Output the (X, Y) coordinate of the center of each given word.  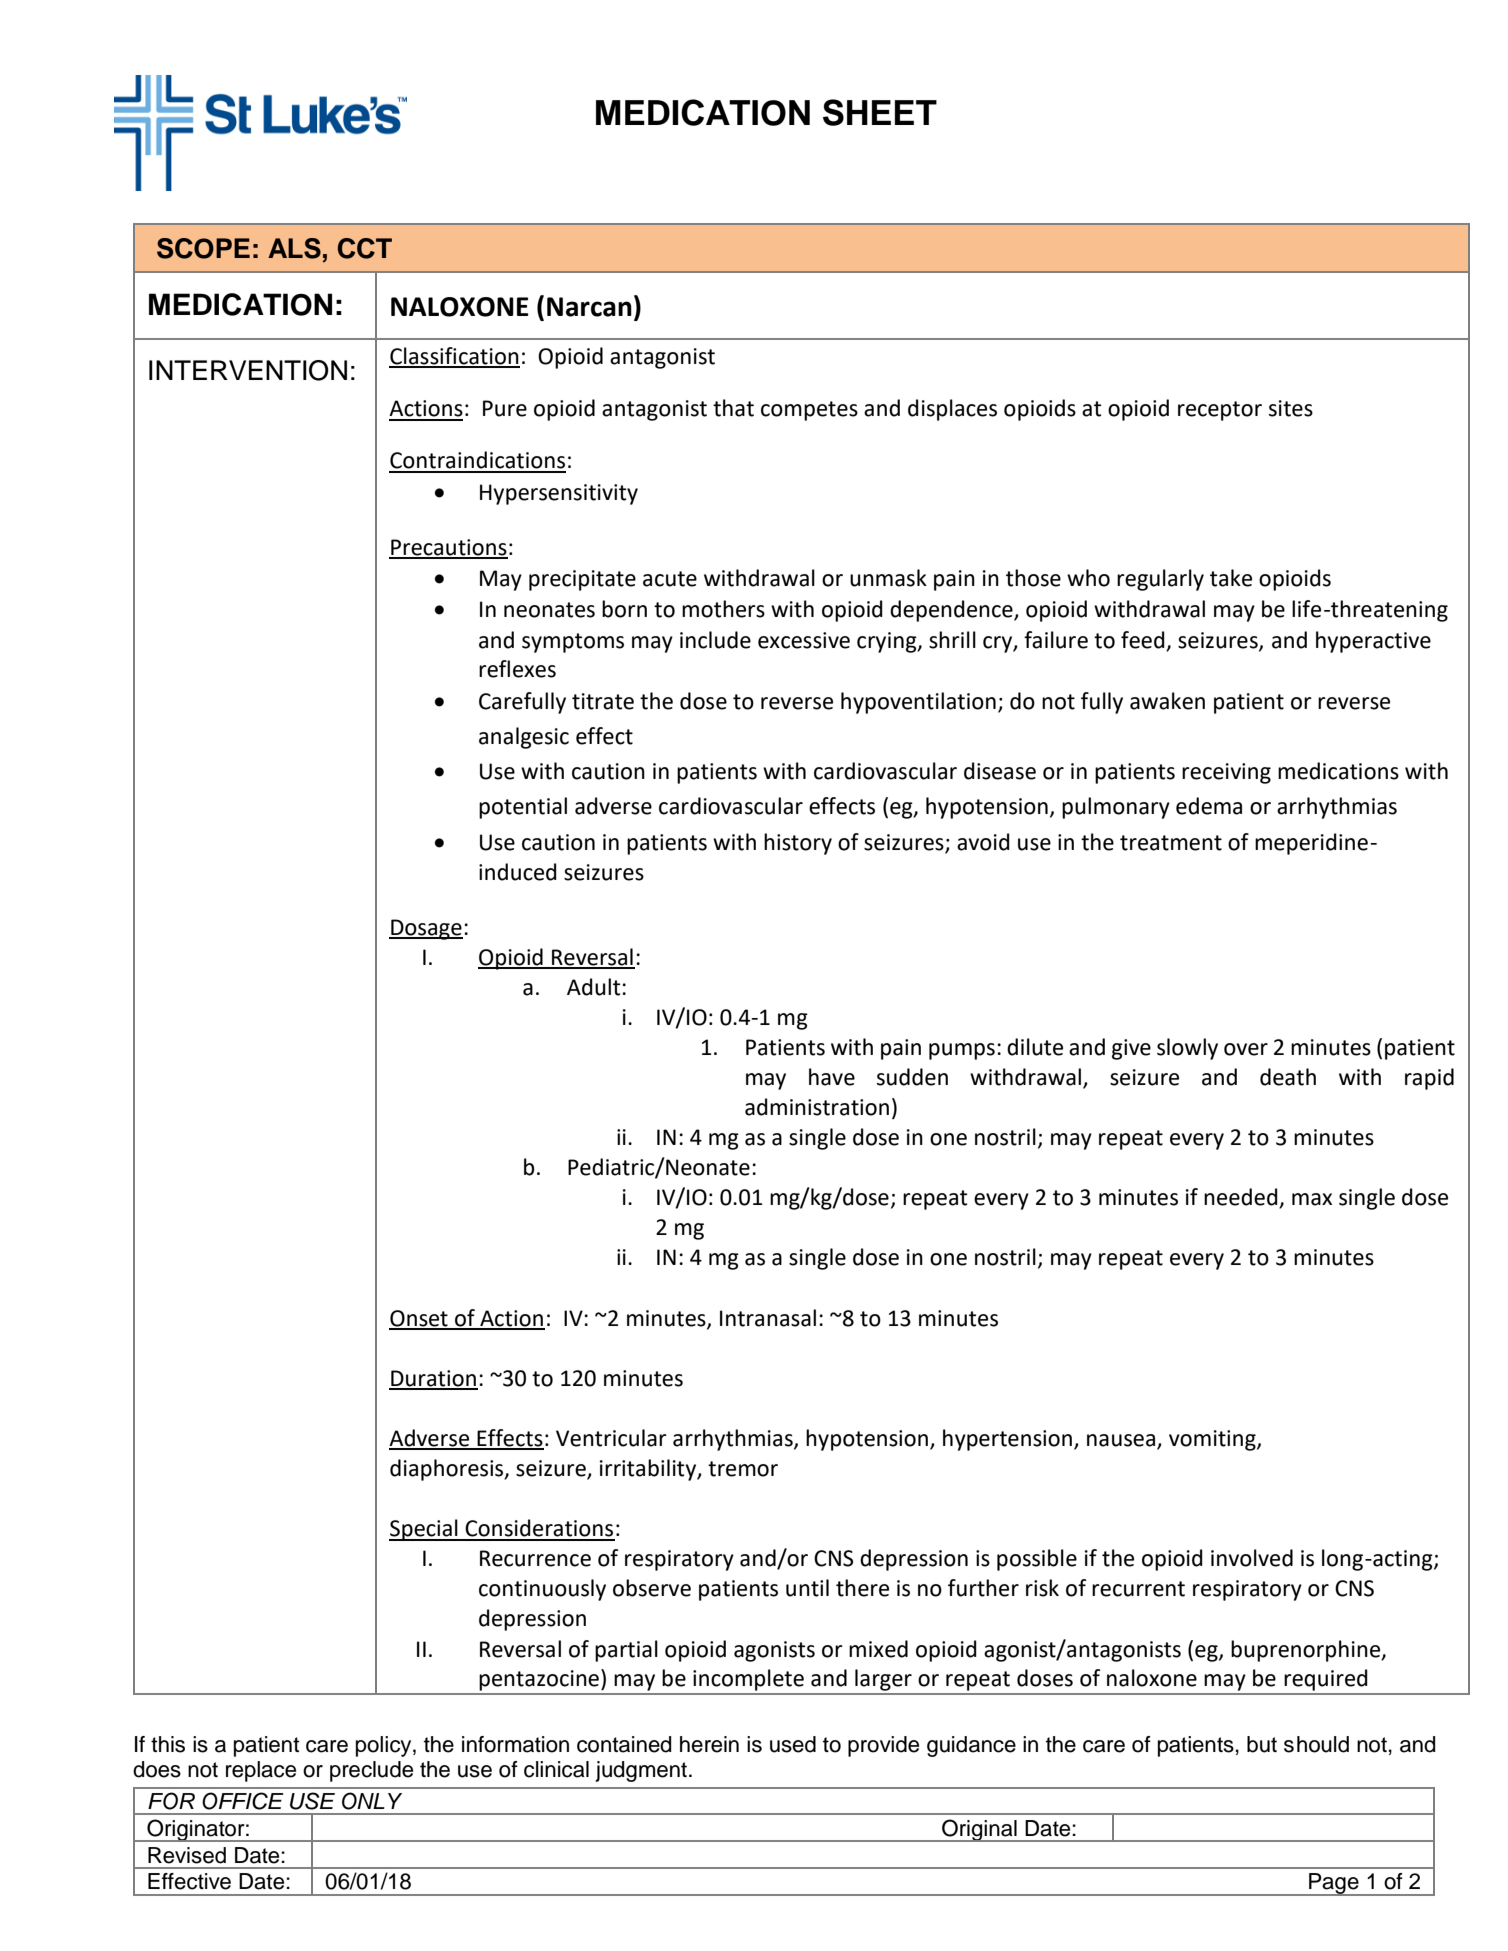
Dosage (426, 929)
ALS (294, 248)
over (1246, 1049)
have (832, 1077)
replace (261, 1771)
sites (1291, 408)
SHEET (880, 112)
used (793, 1744)
